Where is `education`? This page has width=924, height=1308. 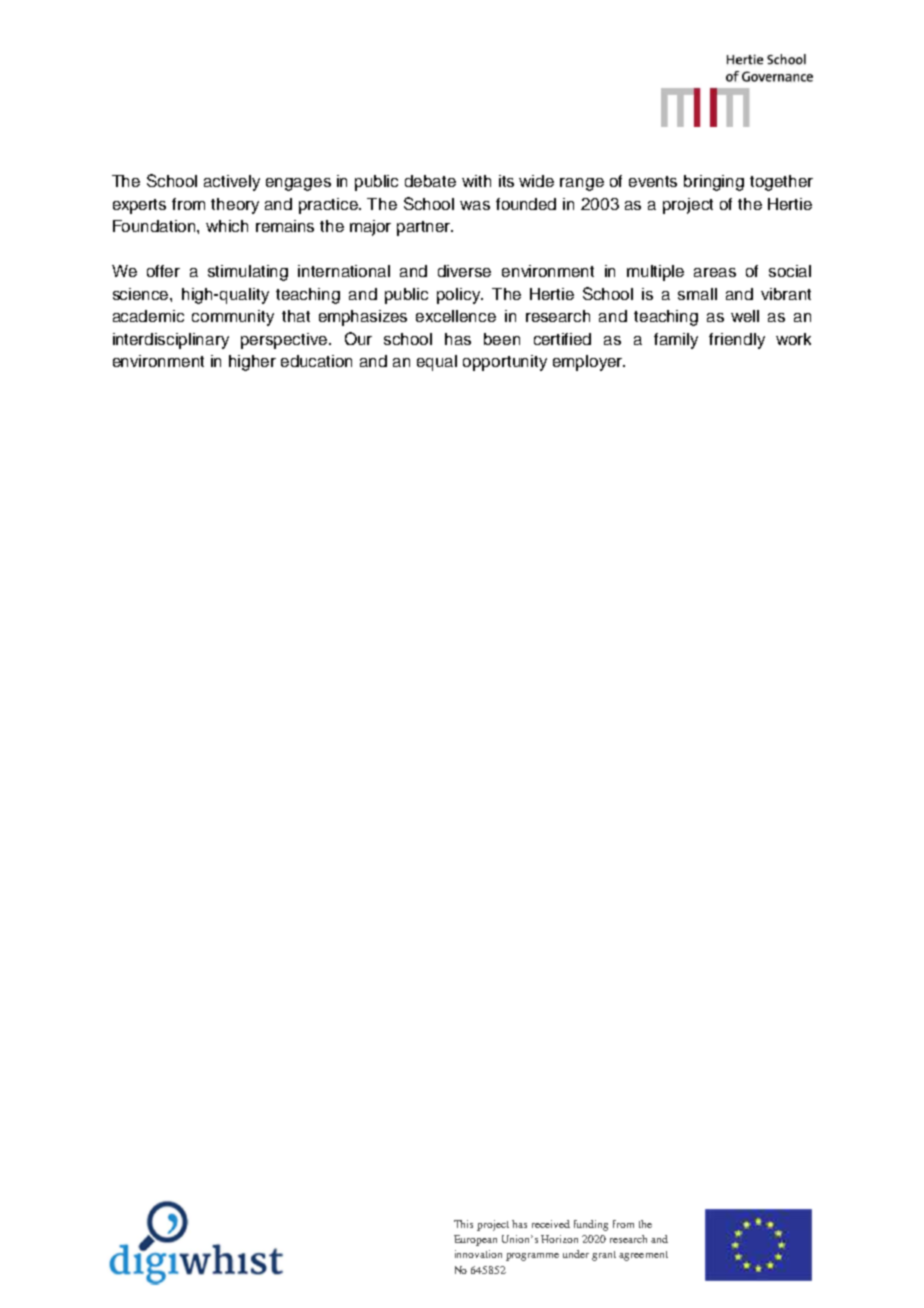
education is located at coordinates (316, 361).
